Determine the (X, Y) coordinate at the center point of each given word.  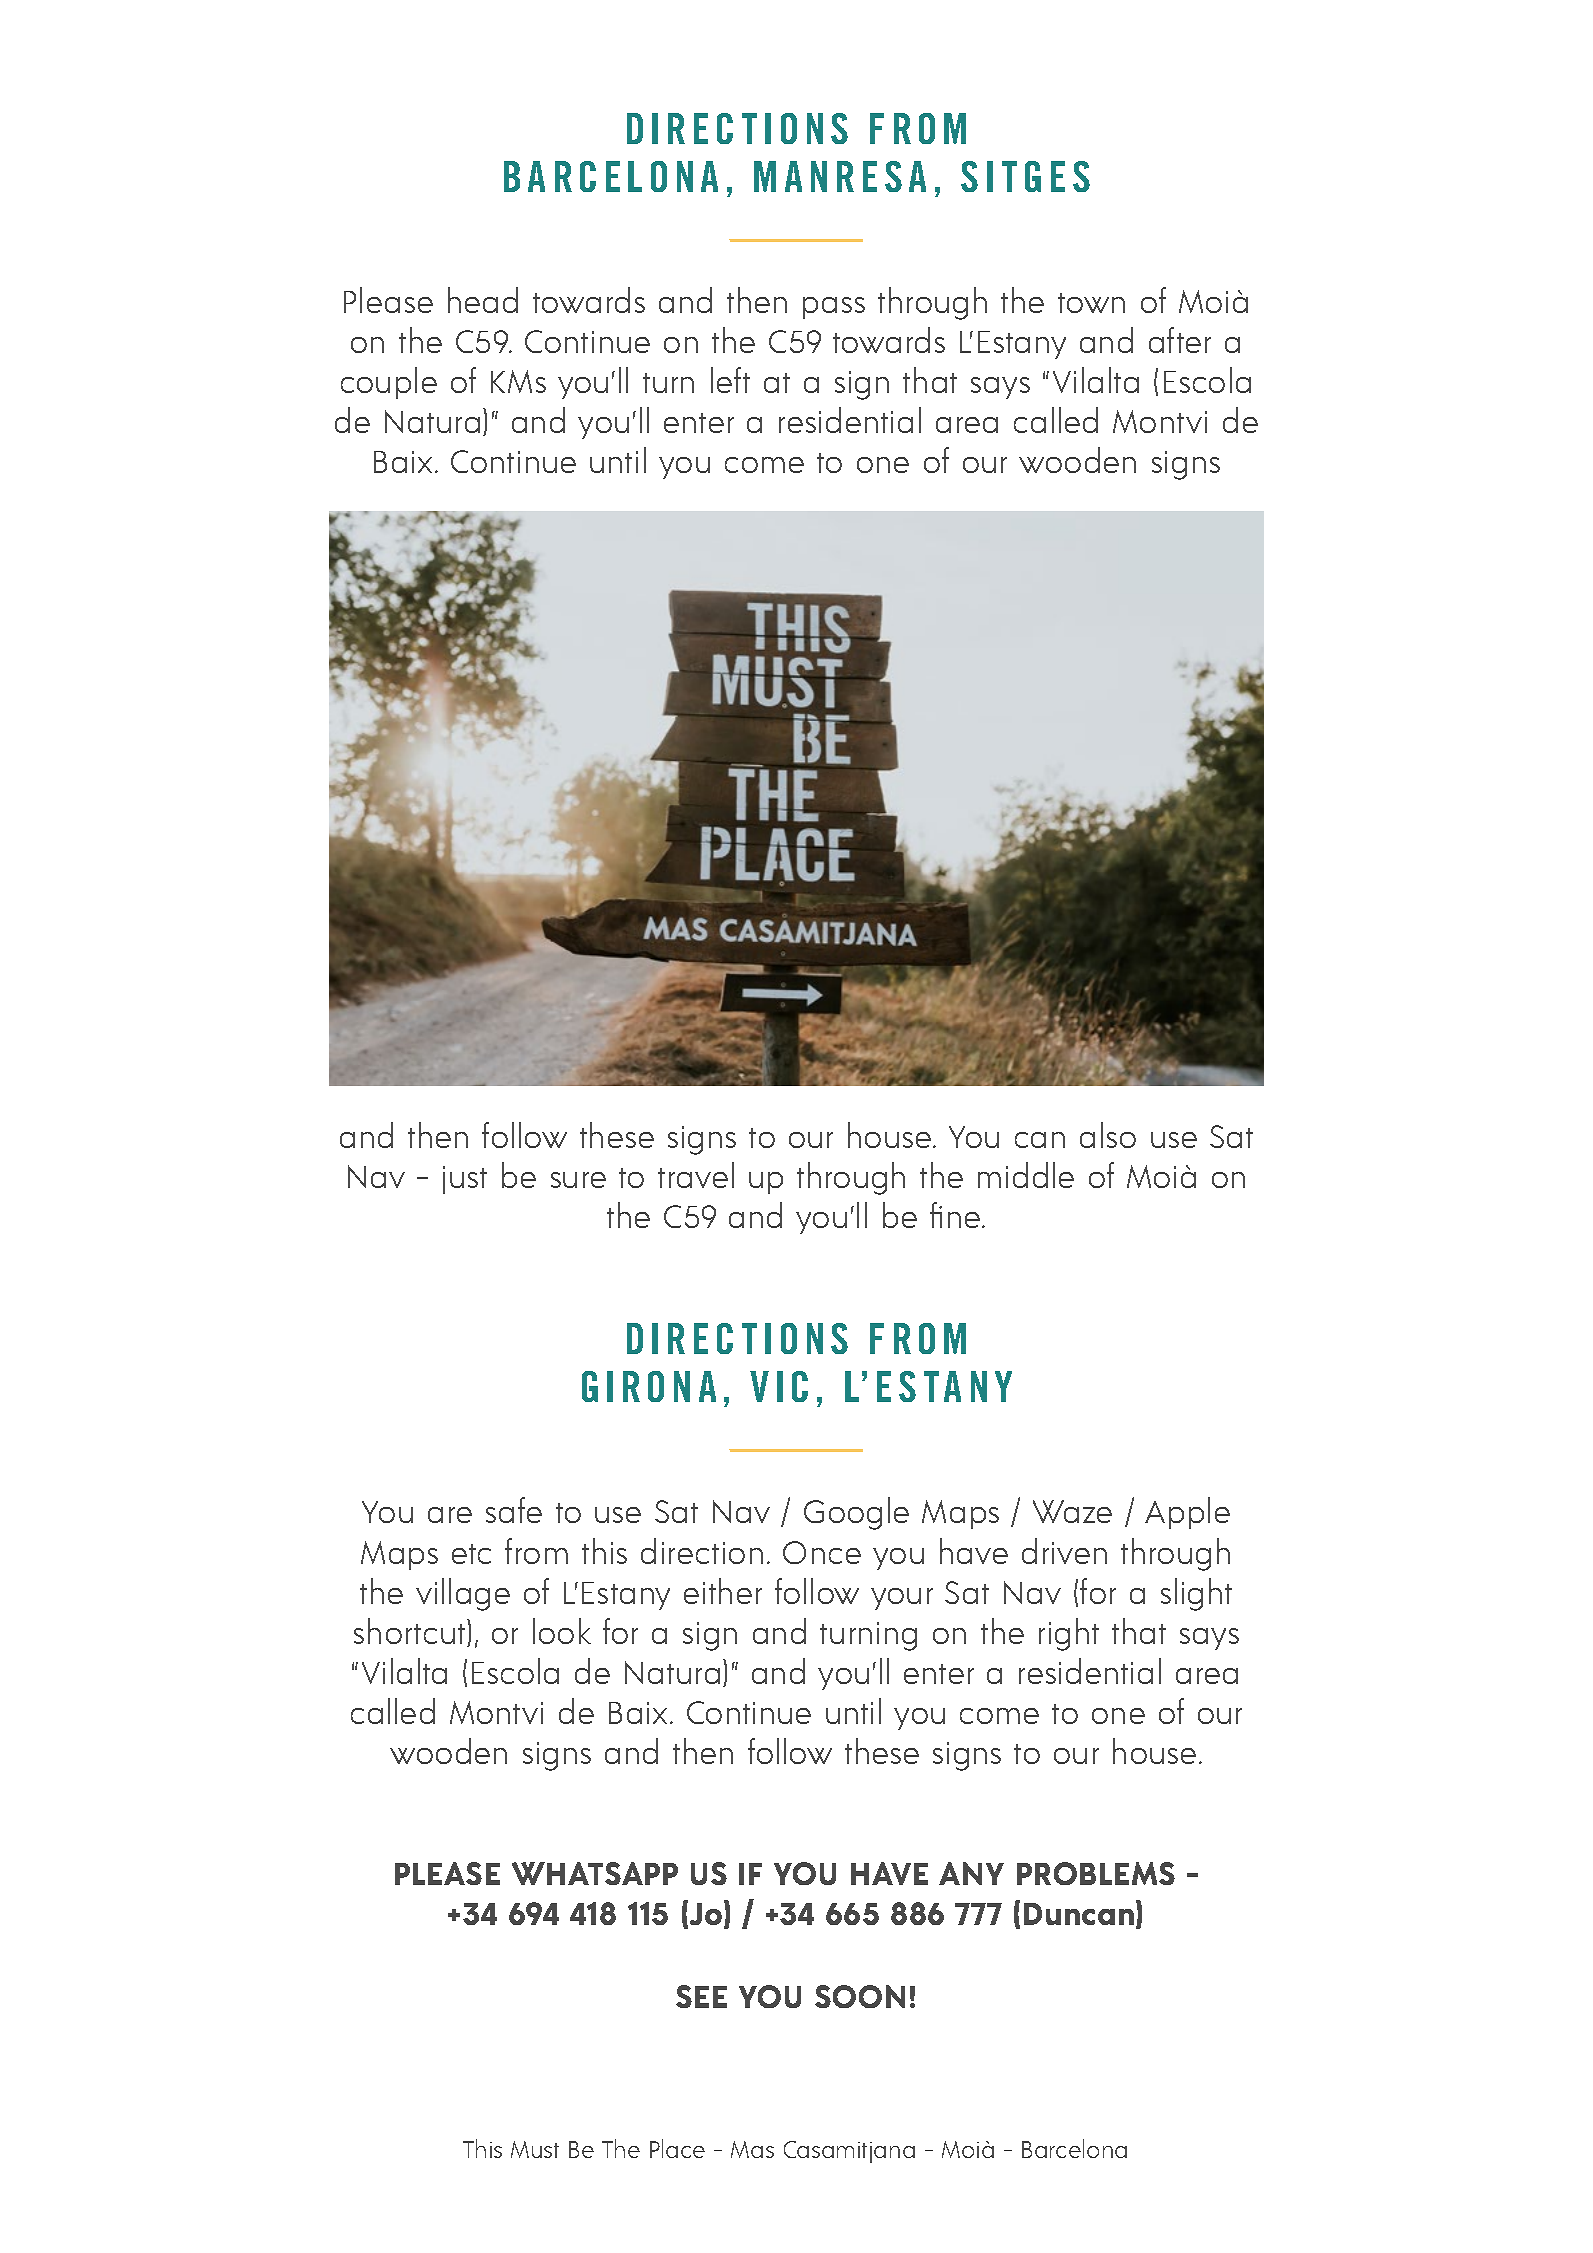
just (465, 1180)
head (483, 300)
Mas (752, 2149)
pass (834, 308)
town (1091, 303)
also (1108, 1135)
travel (696, 1175)
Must (535, 2149)
